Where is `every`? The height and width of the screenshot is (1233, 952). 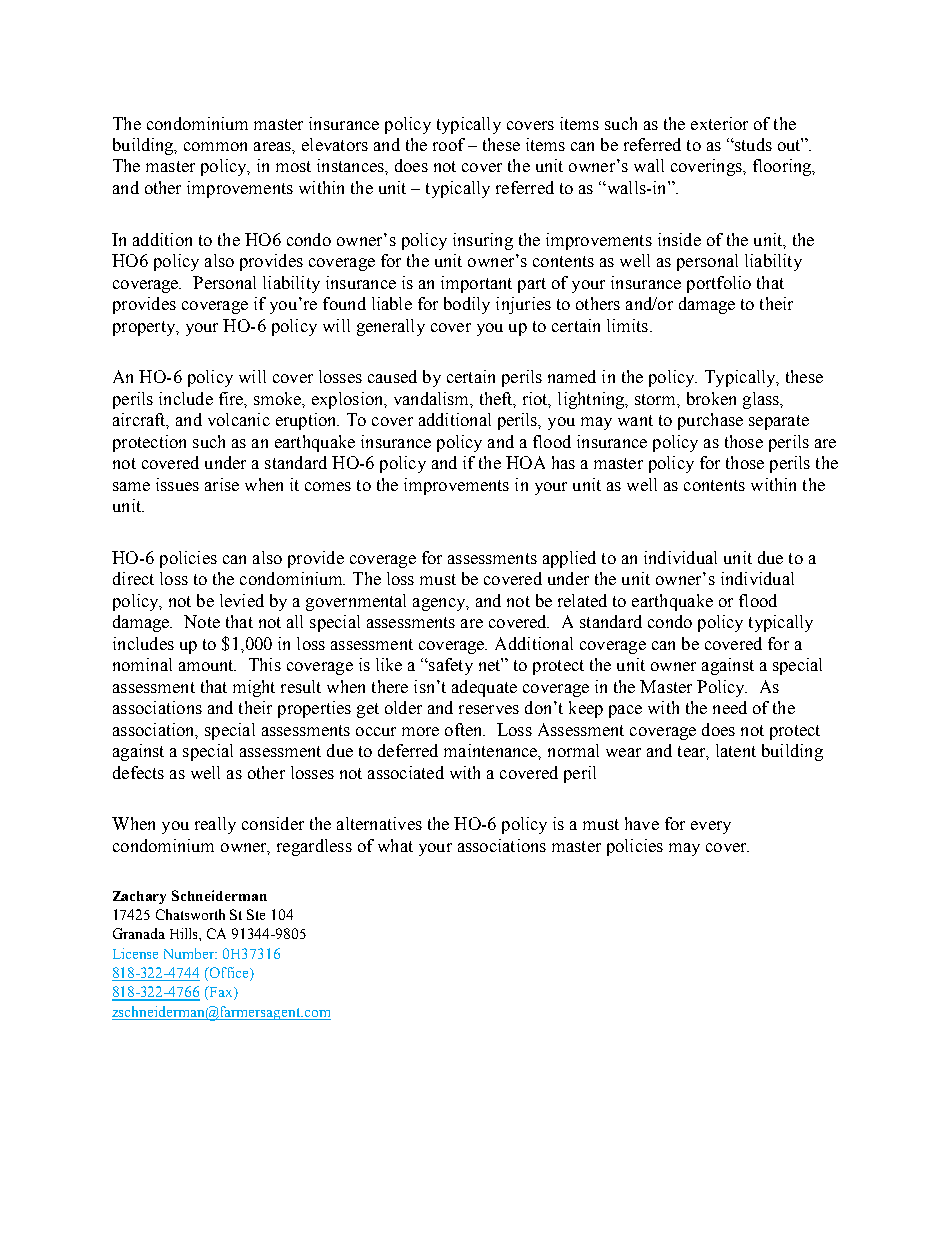 every is located at coordinates (711, 827).
